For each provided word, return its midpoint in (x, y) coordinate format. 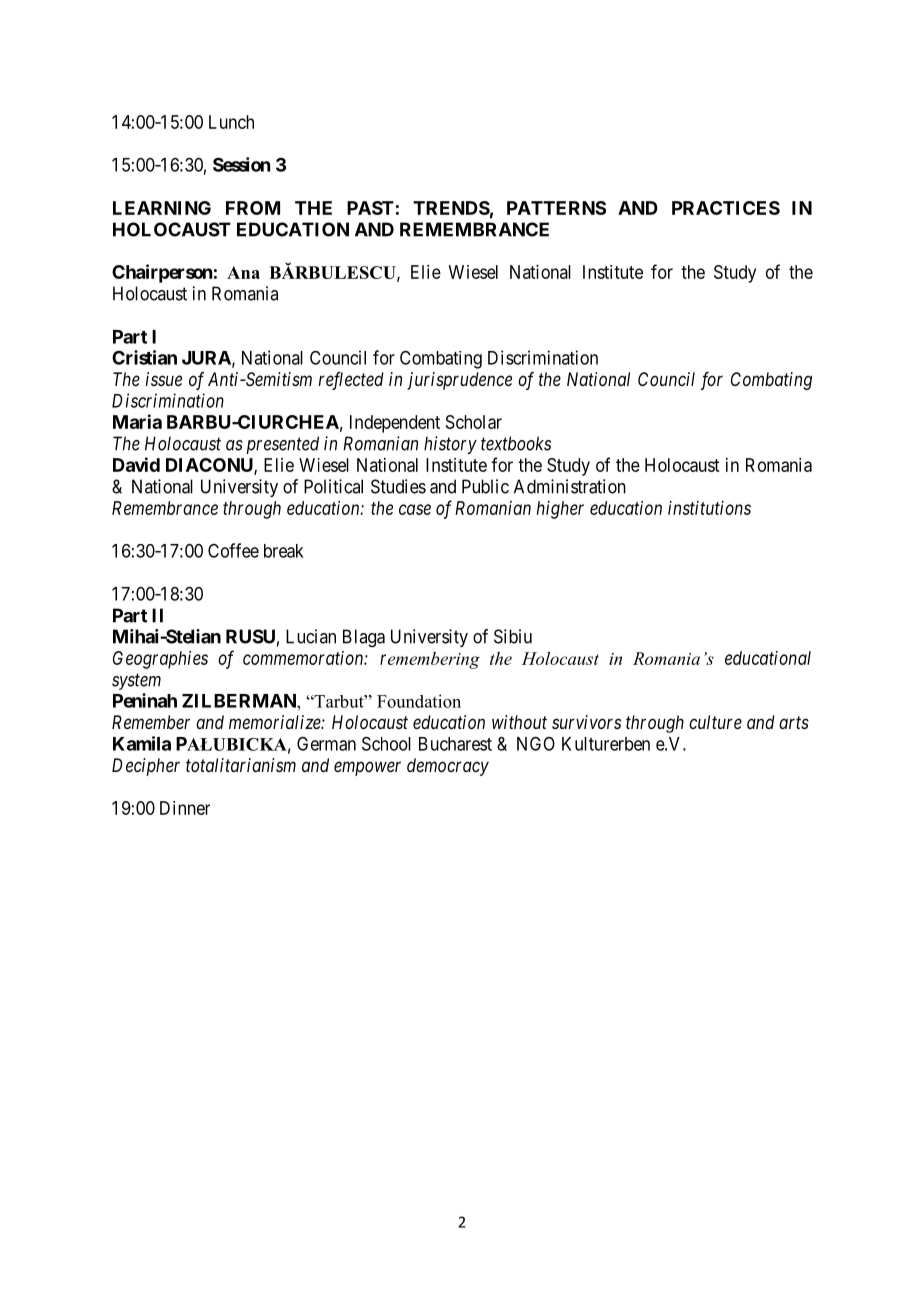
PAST (370, 208)
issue (164, 379)
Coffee (233, 550)
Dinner (185, 808)
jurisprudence (459, 381)
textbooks (516, 443)
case (415, 509)
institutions (709, 508)
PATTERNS (556, 208)
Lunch (231, 122)
